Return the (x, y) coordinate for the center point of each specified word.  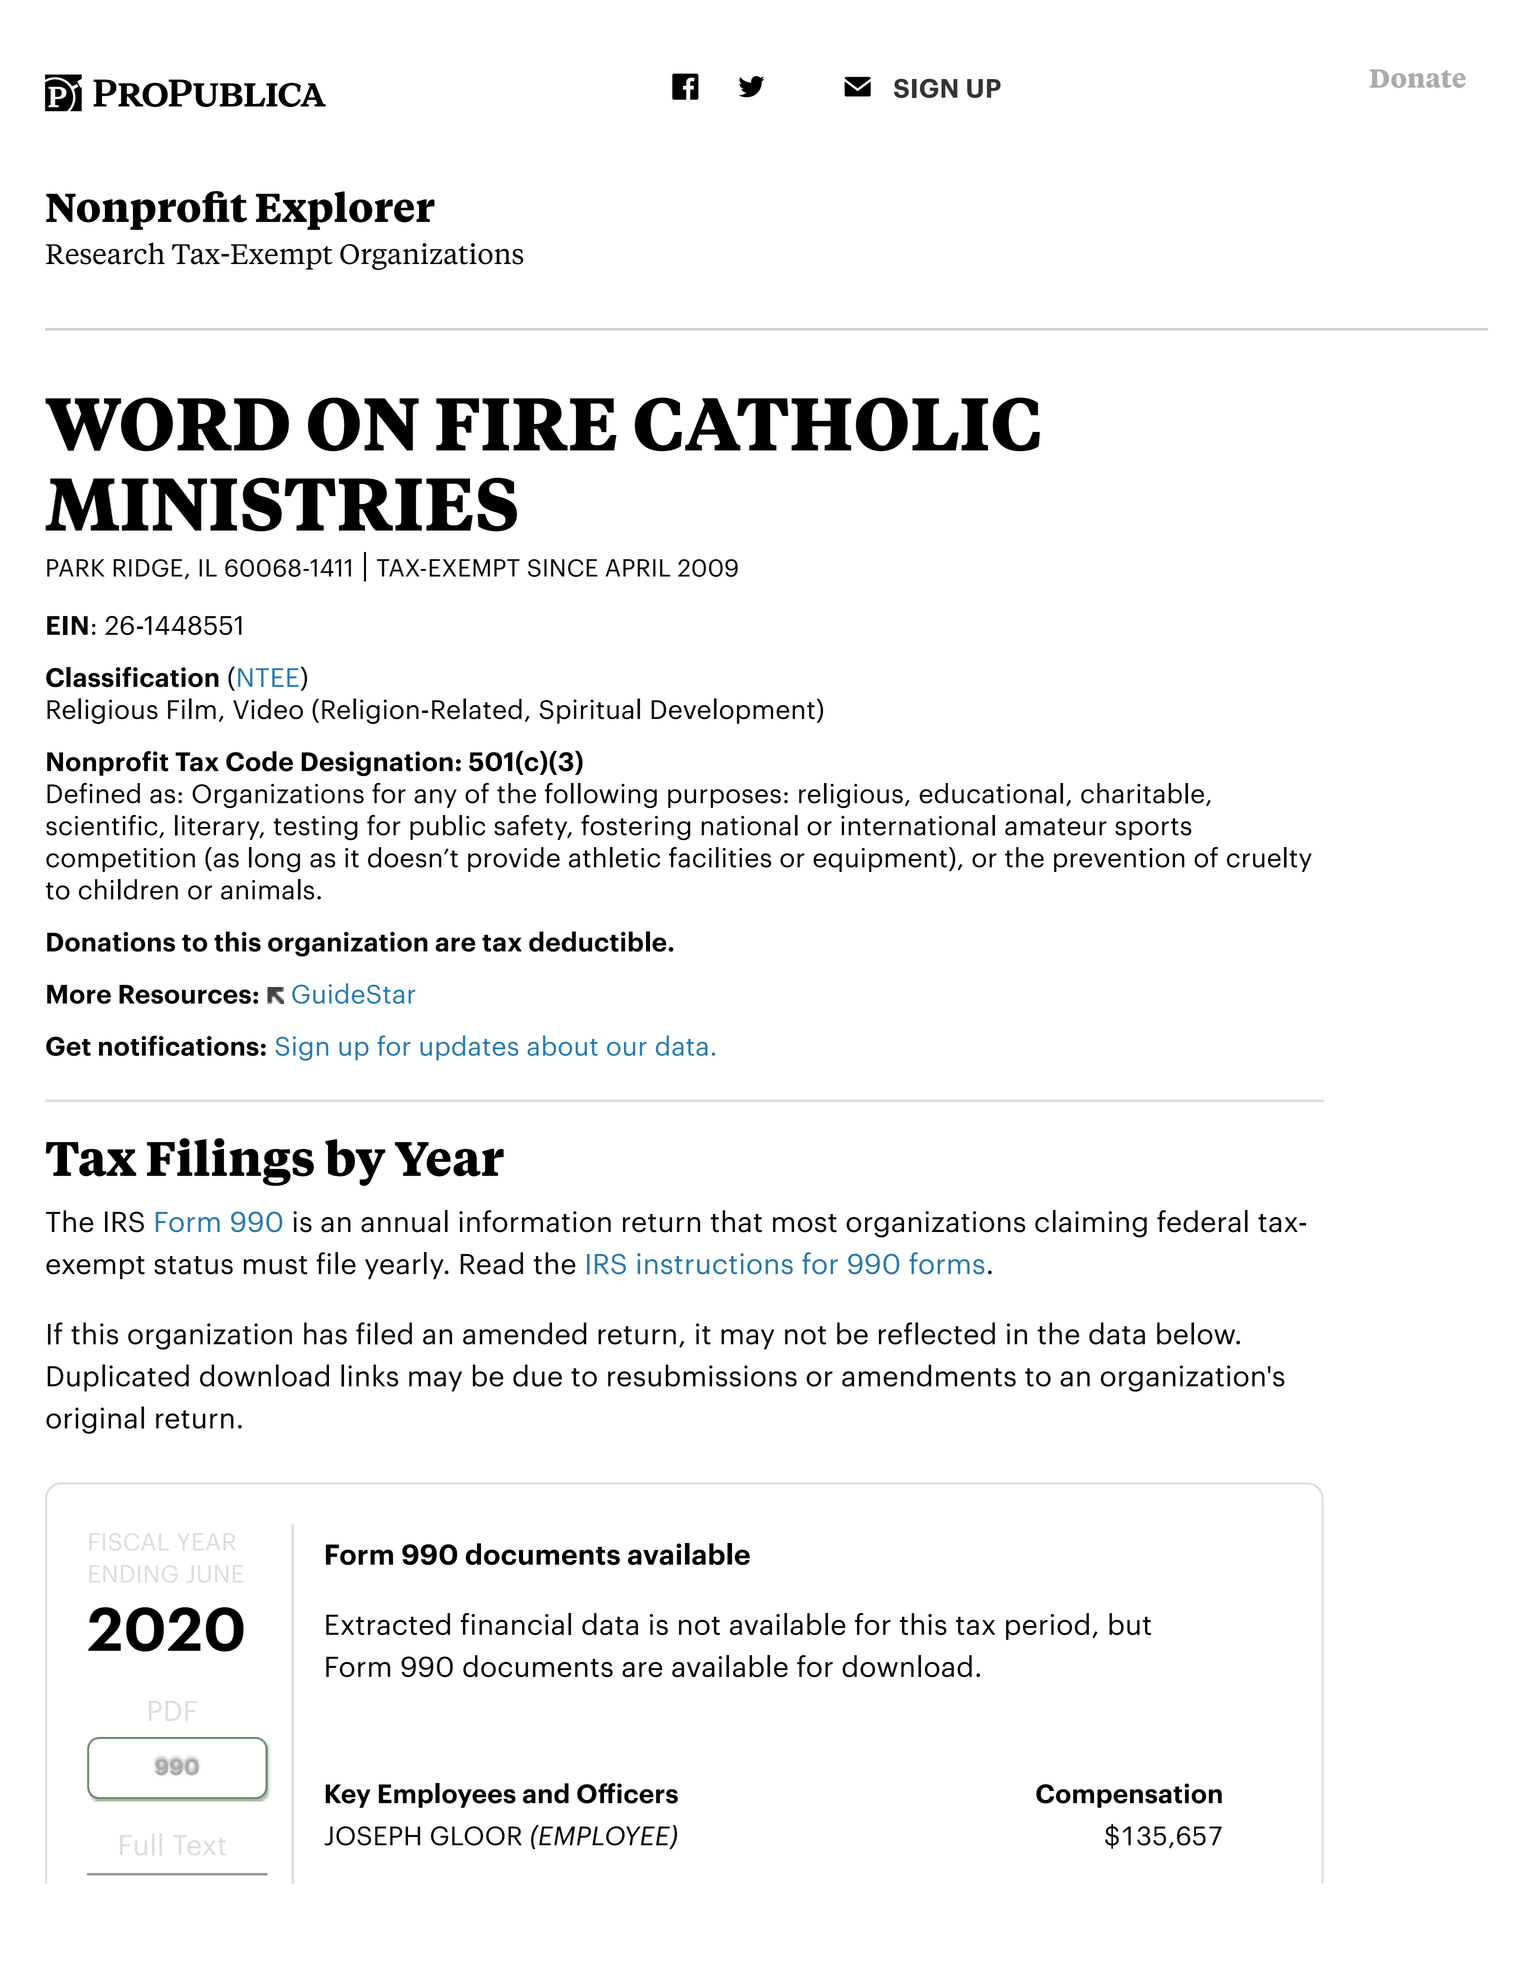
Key (347, 1796)
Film (192, 708)
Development (733, 711)
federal (1202, 1221)
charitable (1142, 793)
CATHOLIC (837, 424)
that (736, 1221)
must (275, 1265)
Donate (1417, 78)
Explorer (345, 210)
